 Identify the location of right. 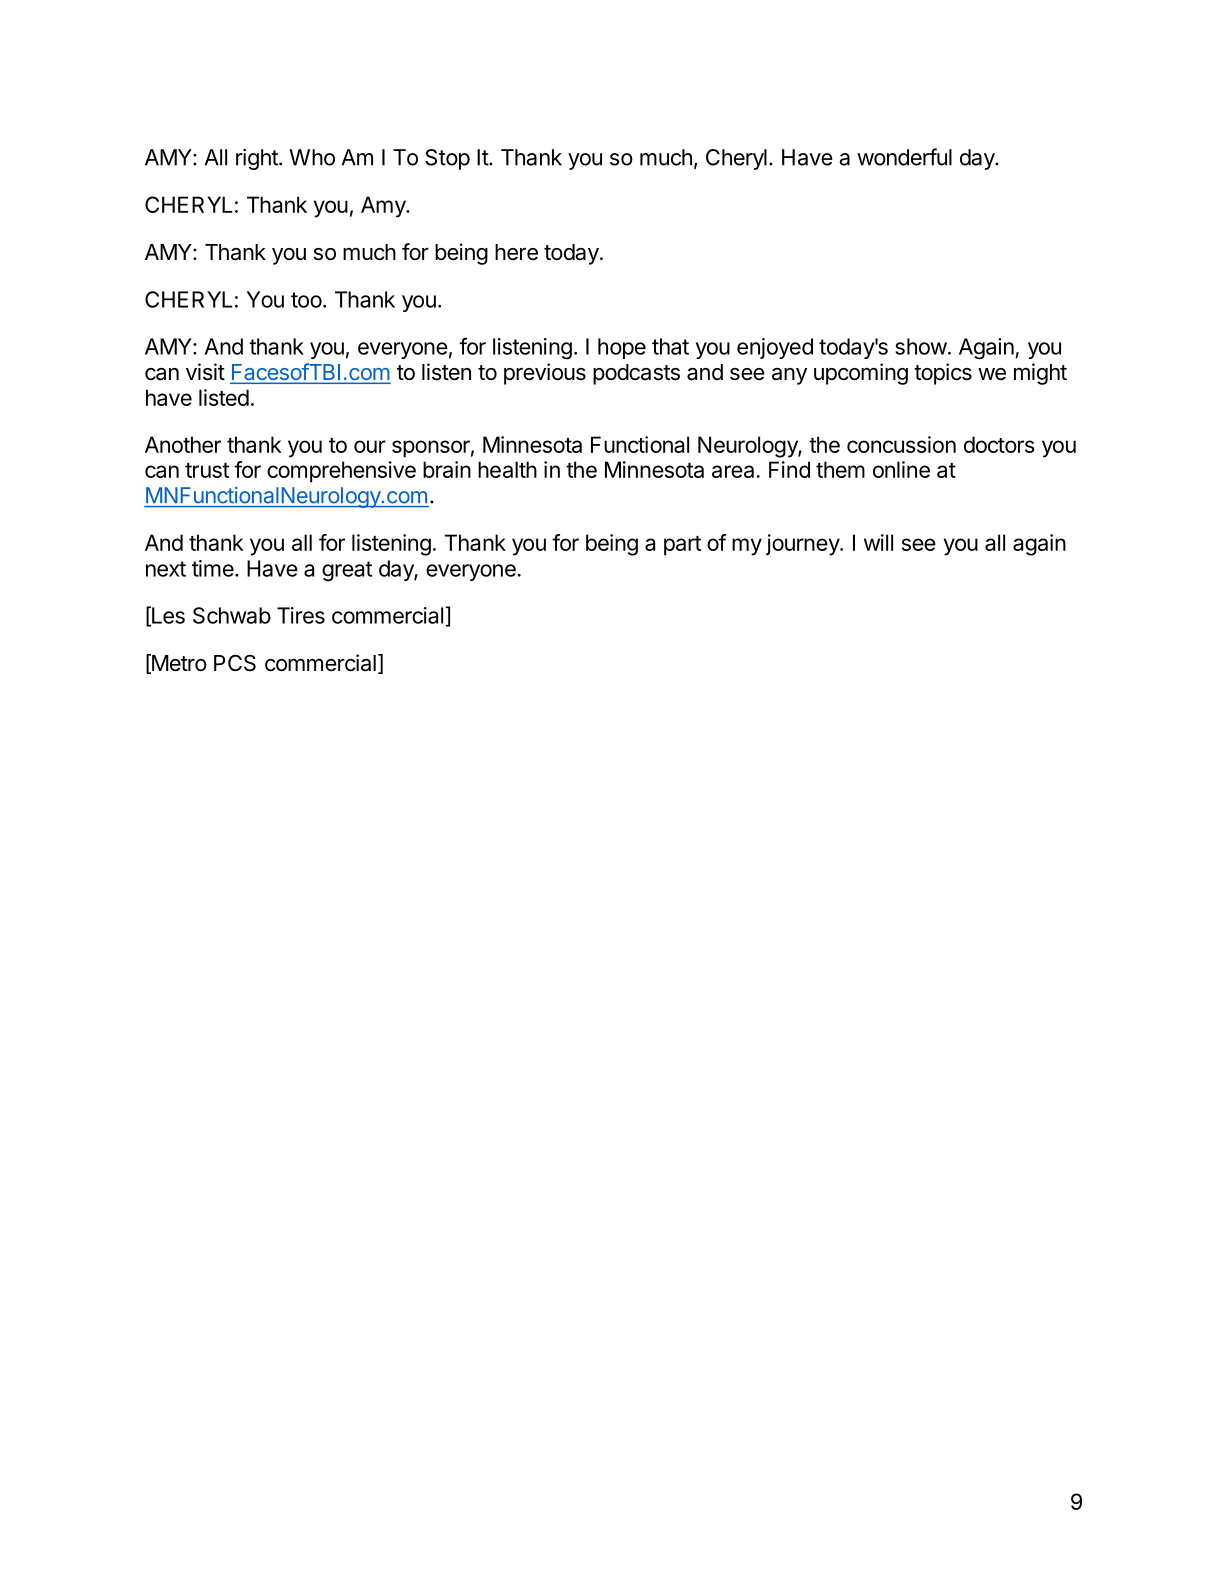
(258, 159).
